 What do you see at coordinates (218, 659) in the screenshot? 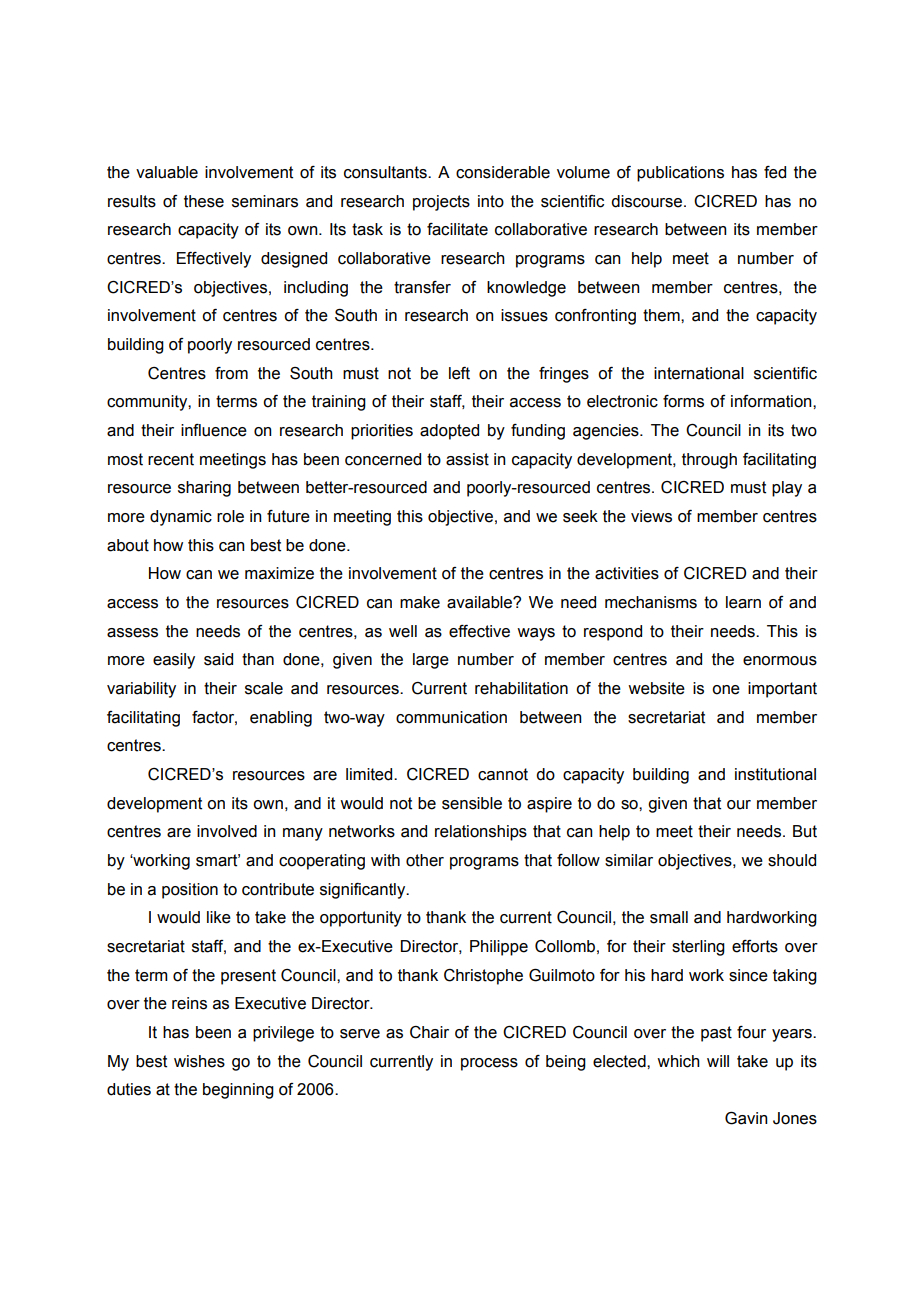
I see `said` at bounding box center [218, 659].
